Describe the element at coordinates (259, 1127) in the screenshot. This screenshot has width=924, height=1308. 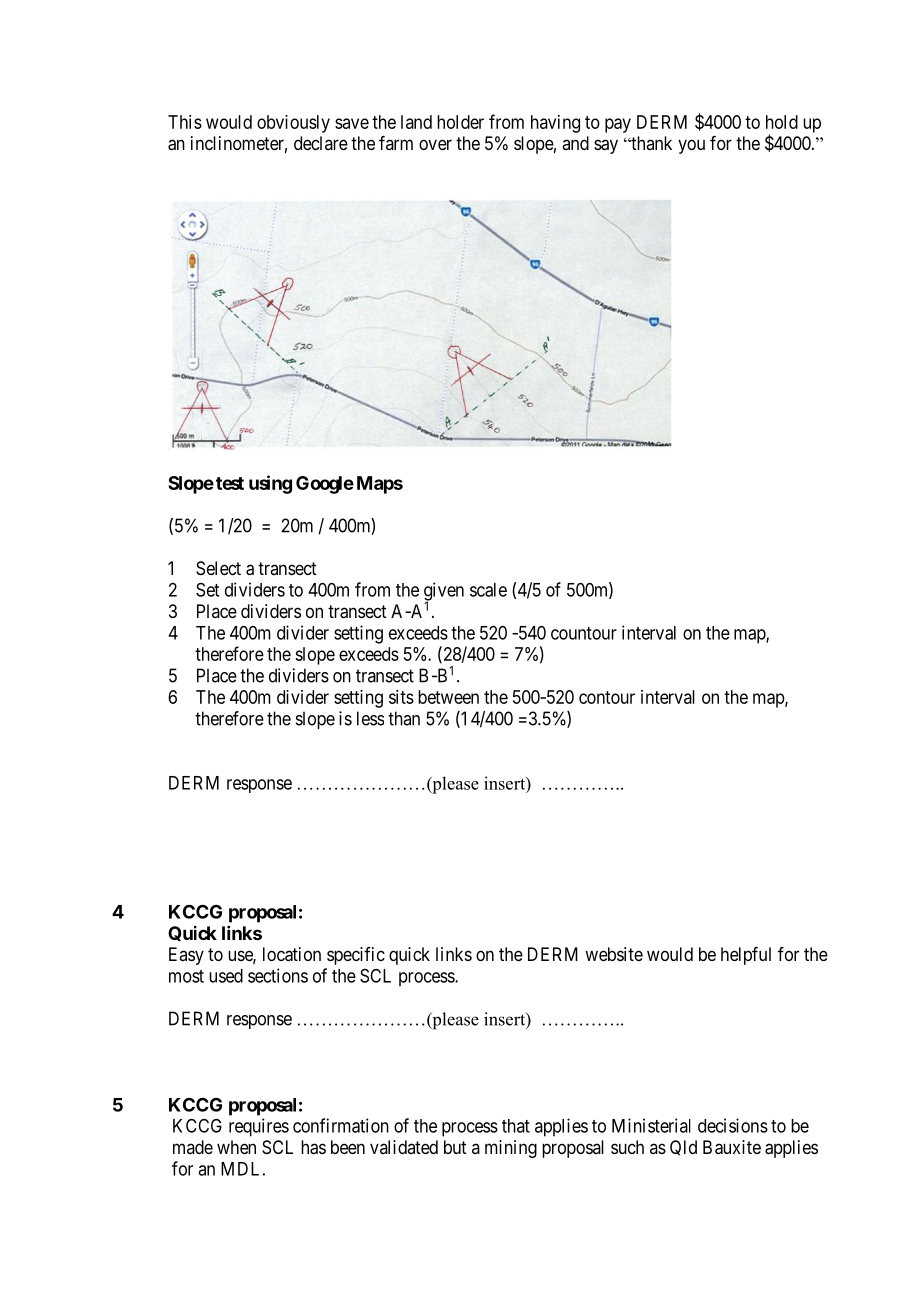
I see `requires` at that location.
